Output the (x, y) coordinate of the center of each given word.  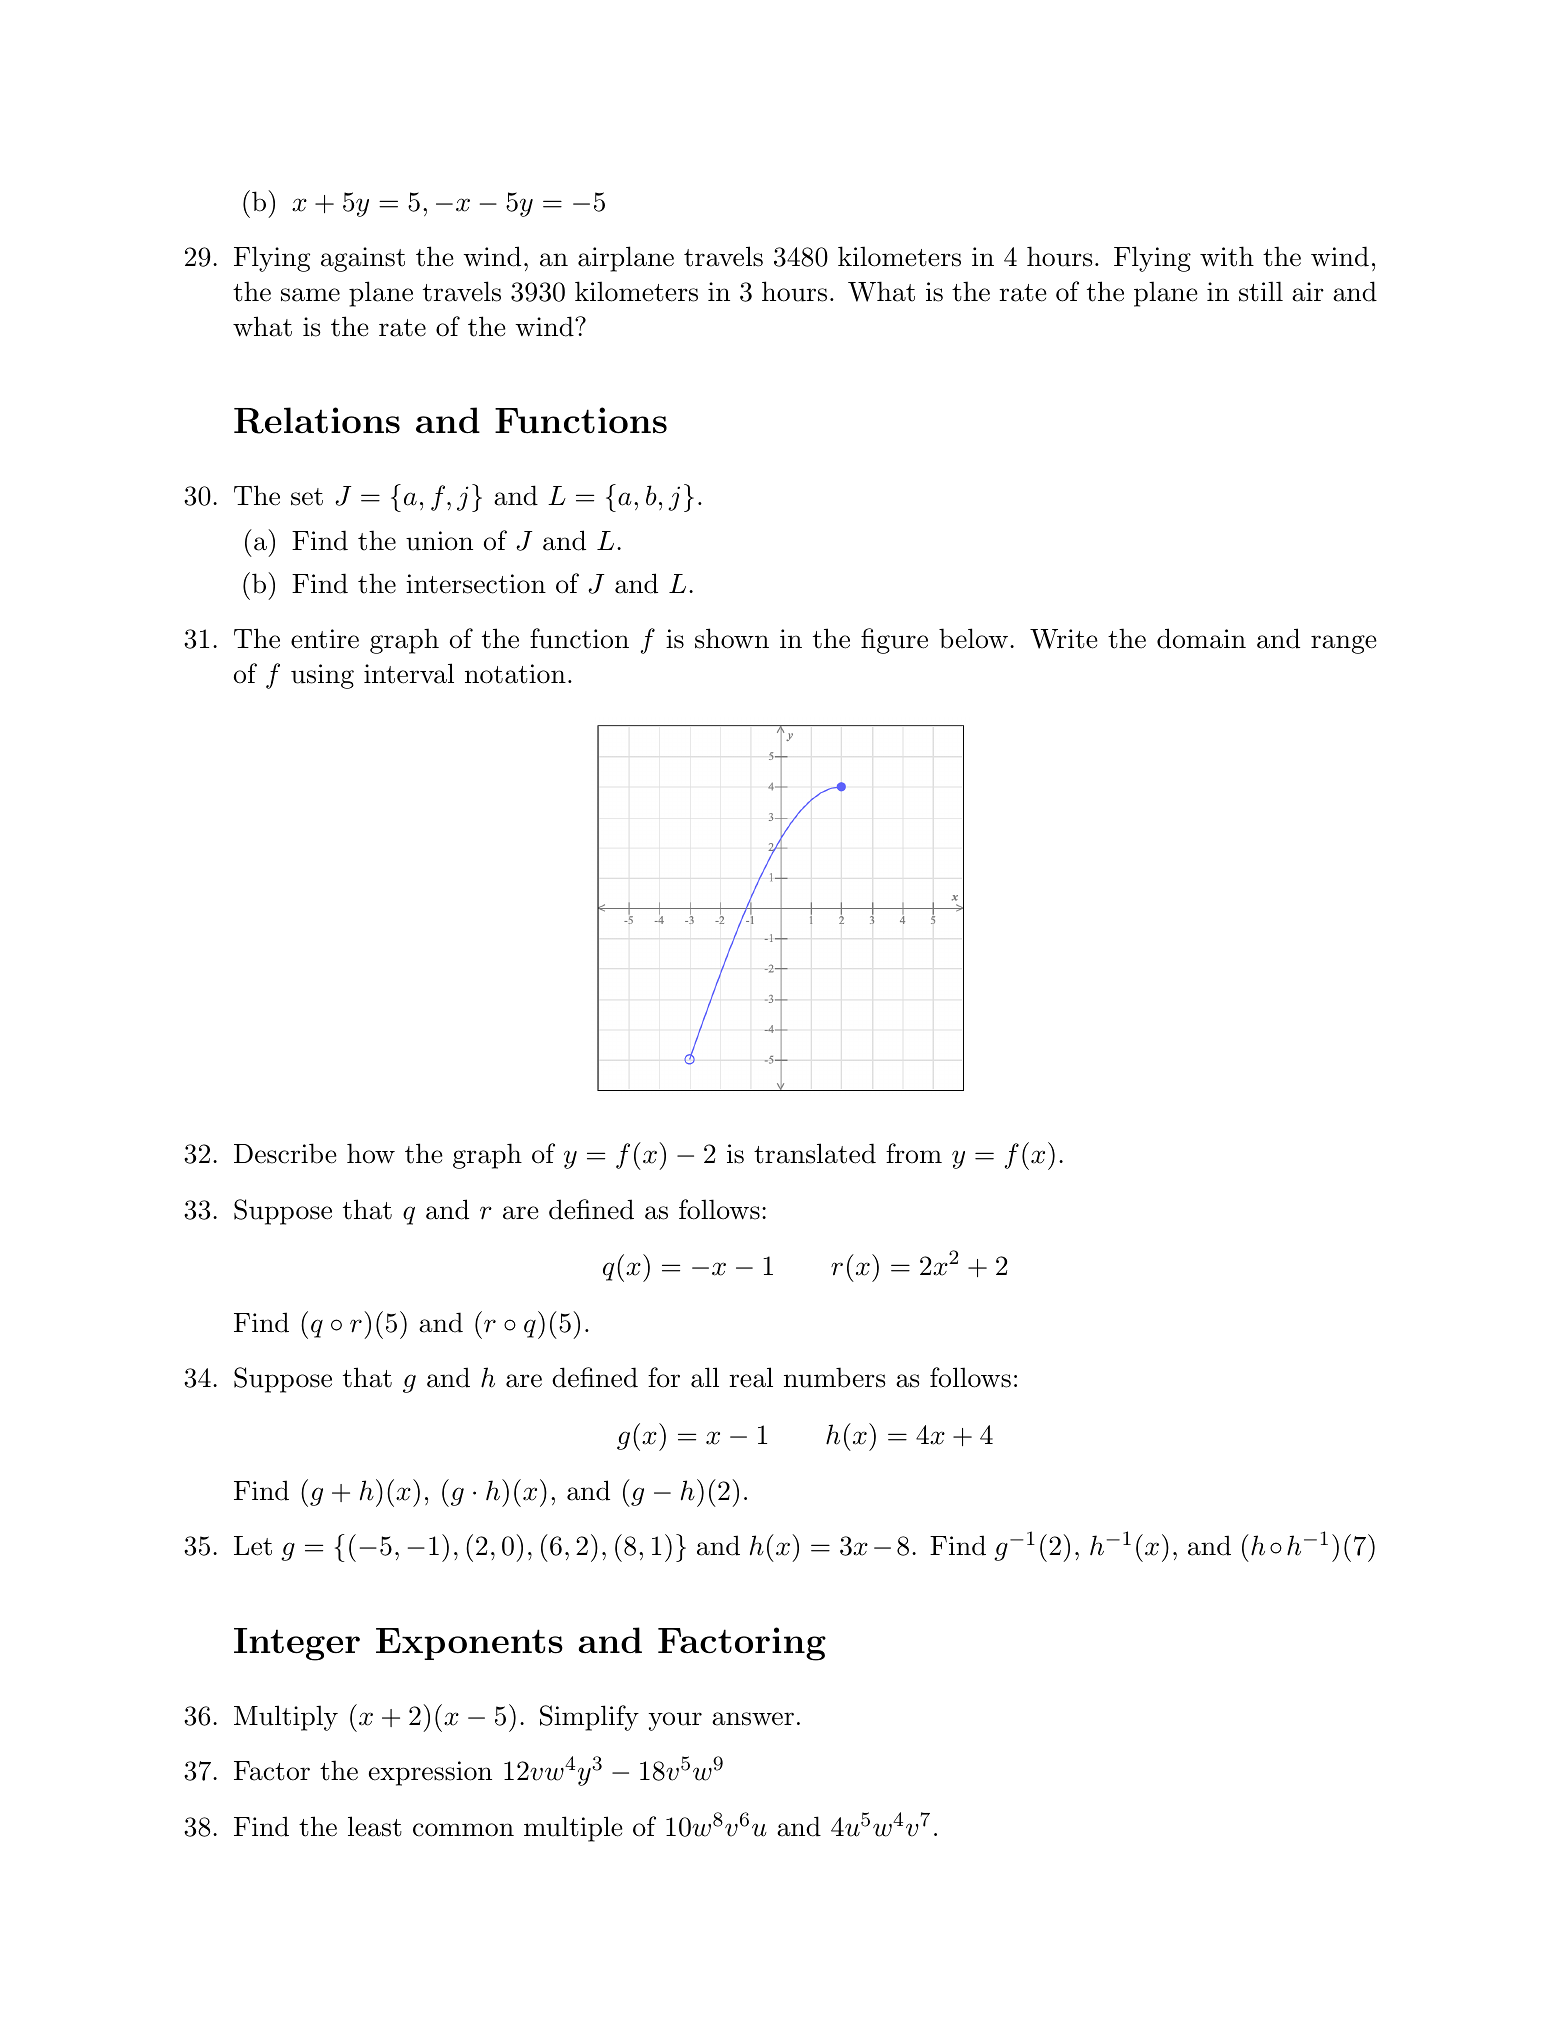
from (914, 1153)
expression (430, 1773)
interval (409, 673)
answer (753, 1719)
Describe (285, 1153)
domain (1201, 638)
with (1227, 256)
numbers (835, 1377)
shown (732, 638)
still (1261, 291)
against (363, 259)
